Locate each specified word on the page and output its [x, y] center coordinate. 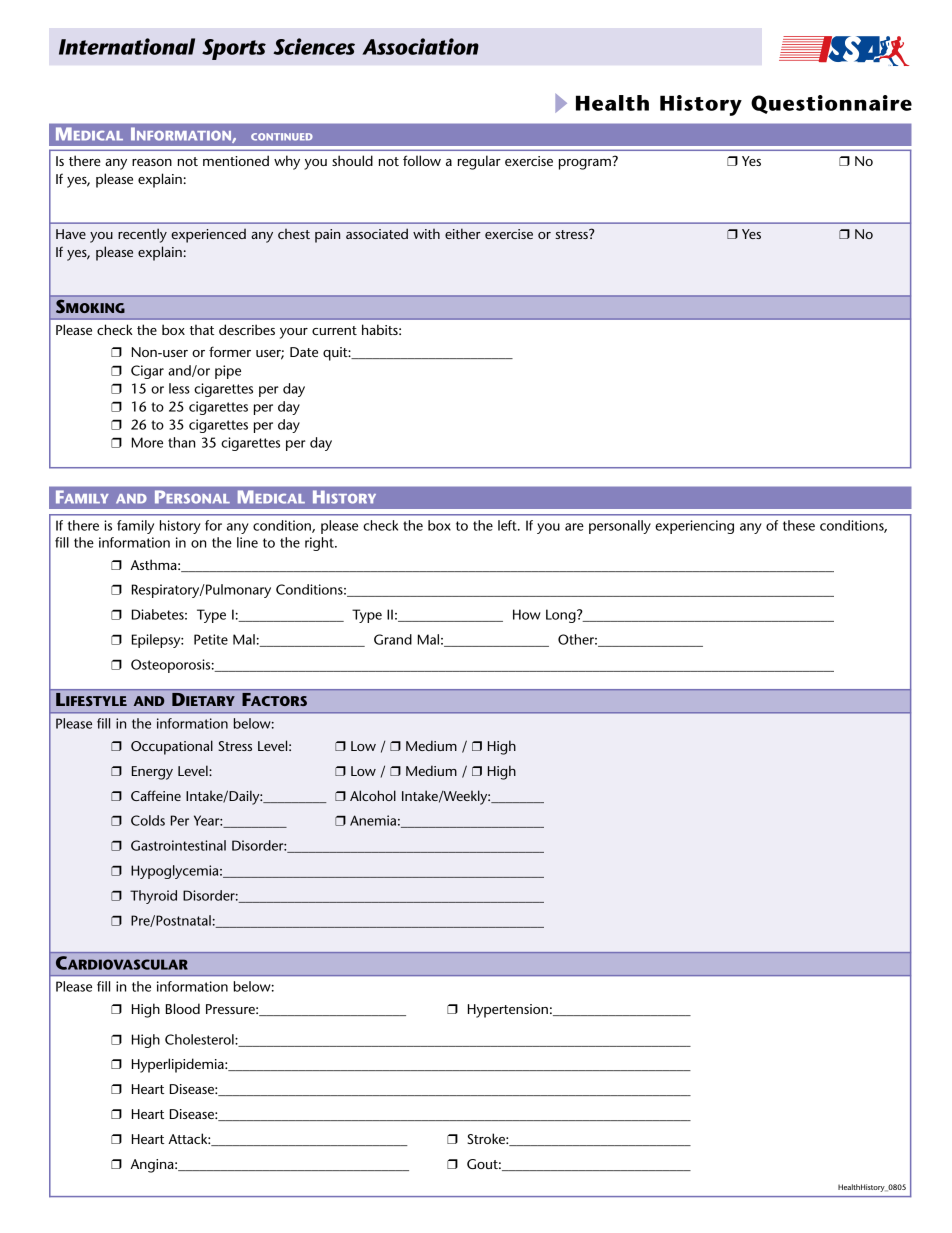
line [247, 542]
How [527, 614]
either [463, 233]
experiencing [694, 527]
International [127, 46]
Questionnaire [831, 104]
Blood [183, 1008]
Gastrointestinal [178, 845]
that [202, 329]
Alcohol [373, 795]
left [508, 525]
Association [420, 46]
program [586, 163]
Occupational [172, 747]
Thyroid [153, 897]
